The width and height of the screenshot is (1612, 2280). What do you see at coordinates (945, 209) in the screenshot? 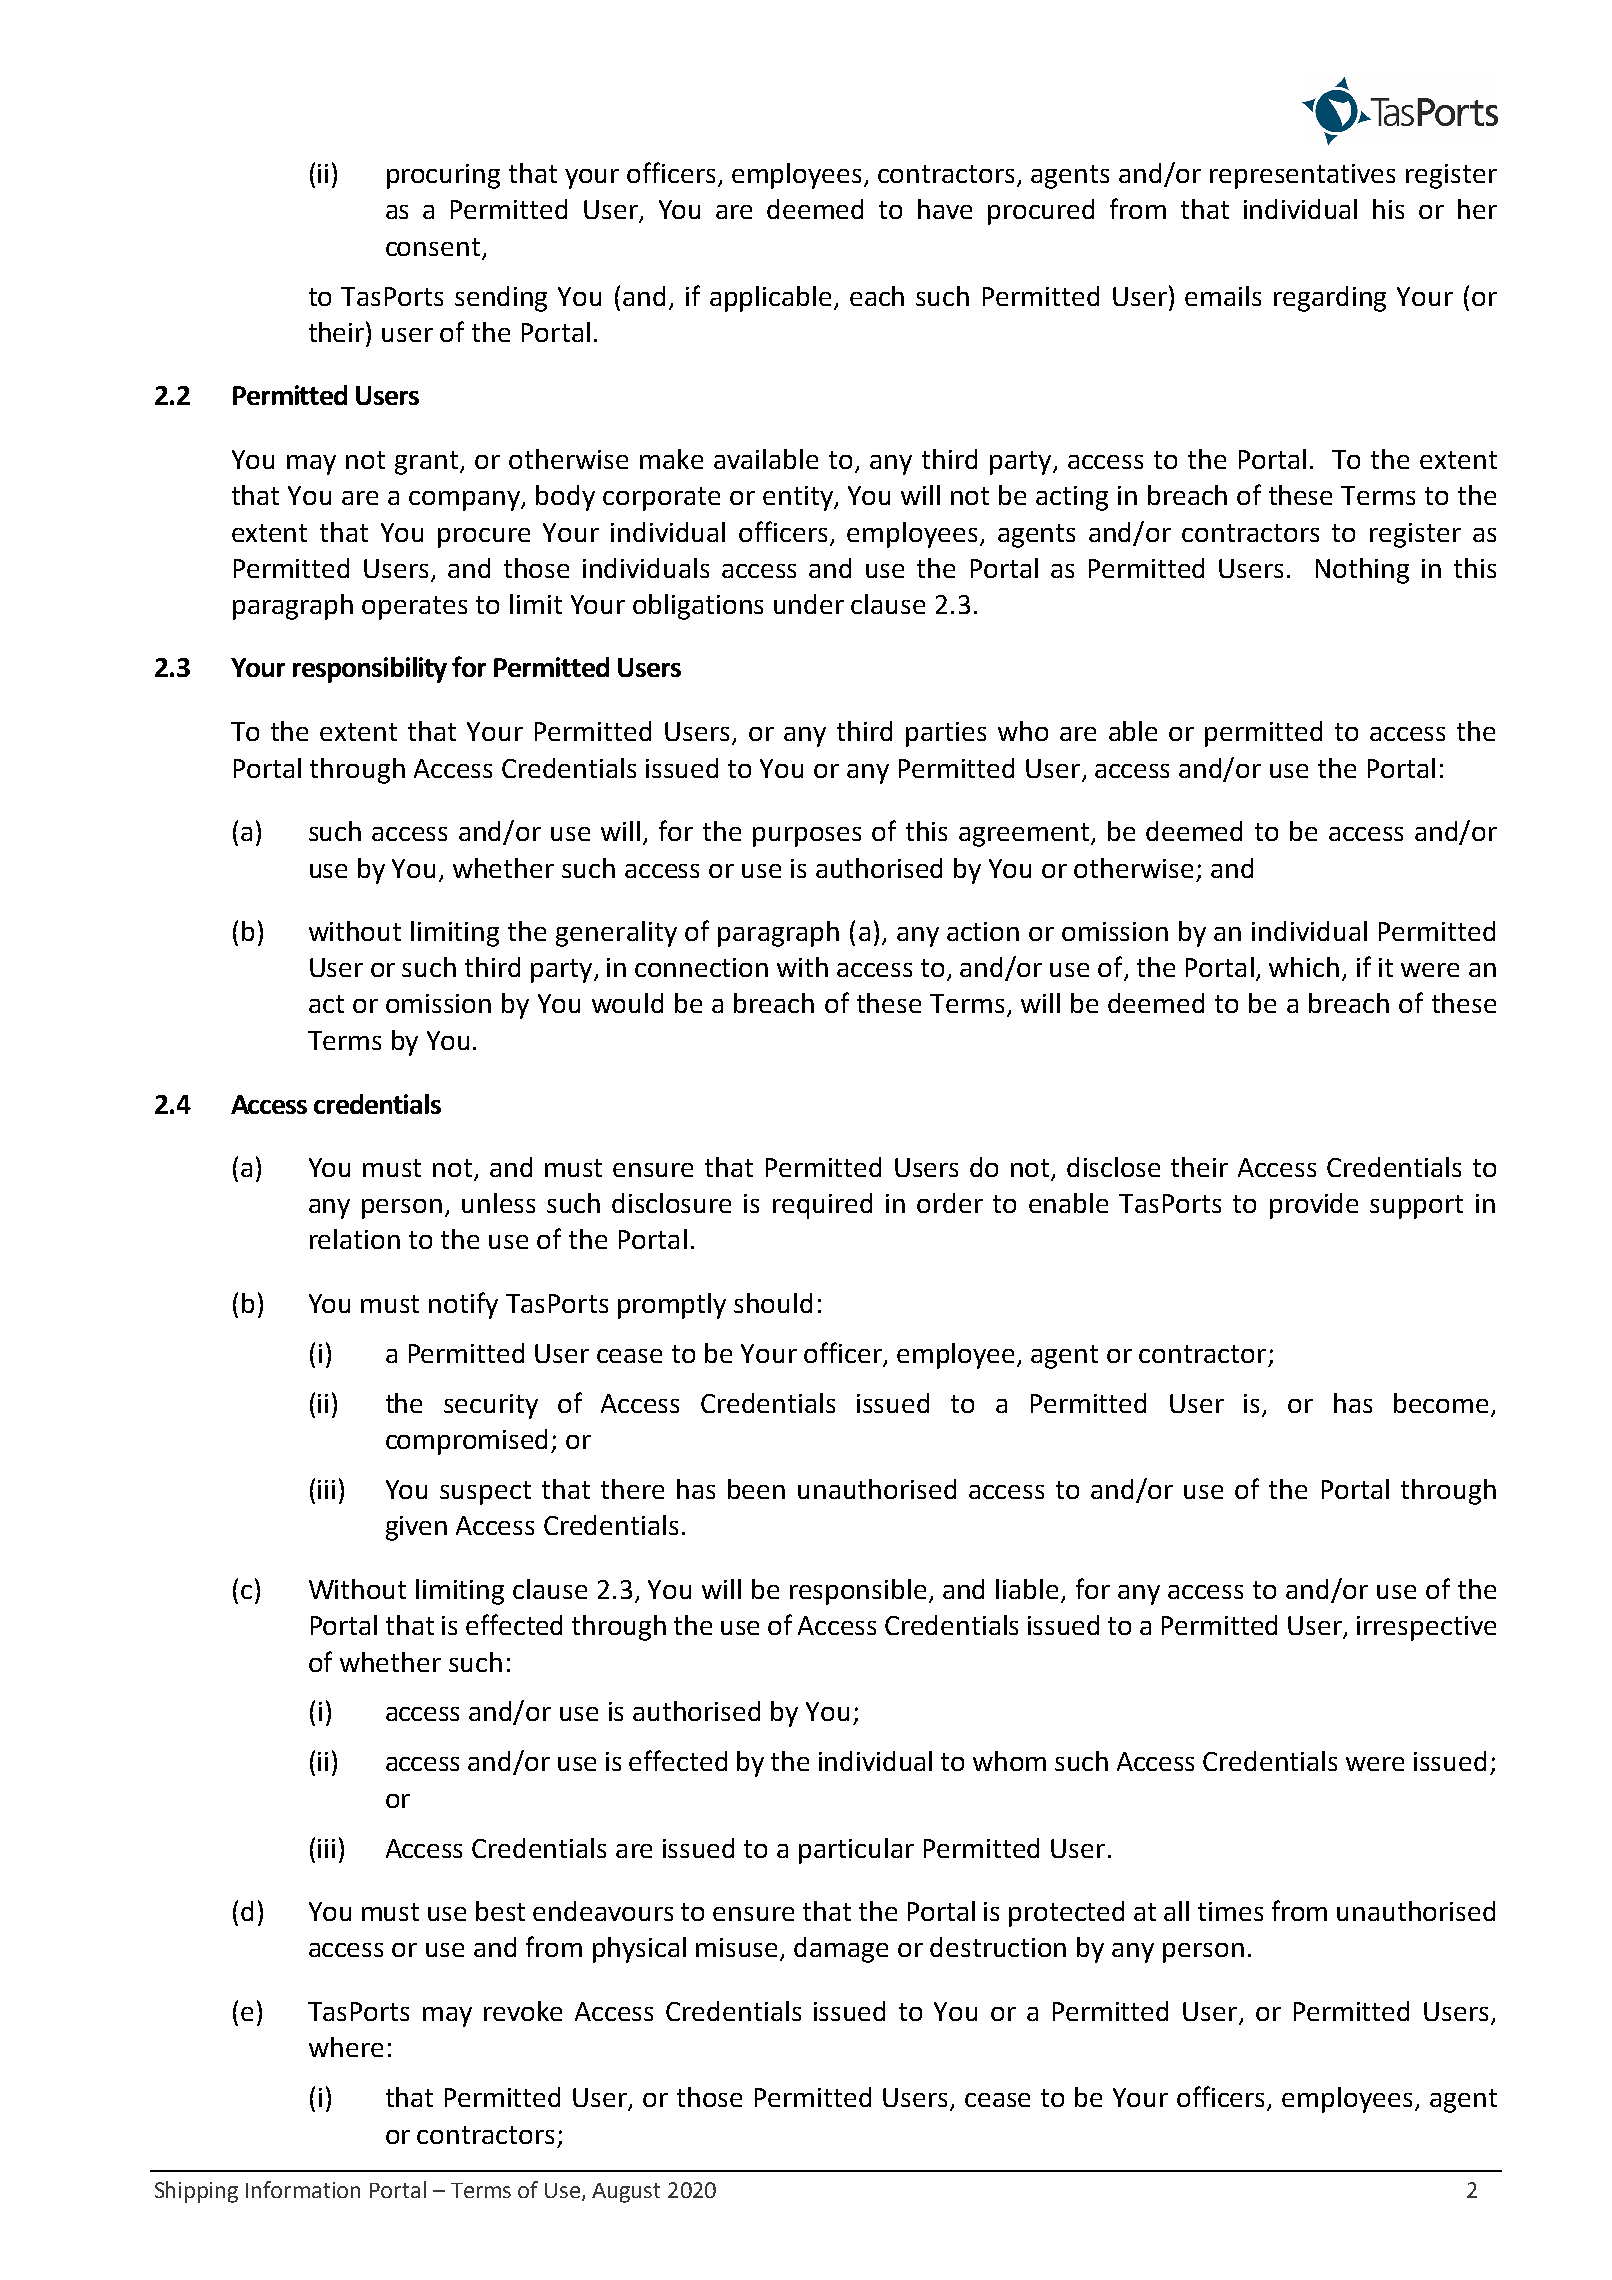
I see `have` at bounding box center [945, 209].
